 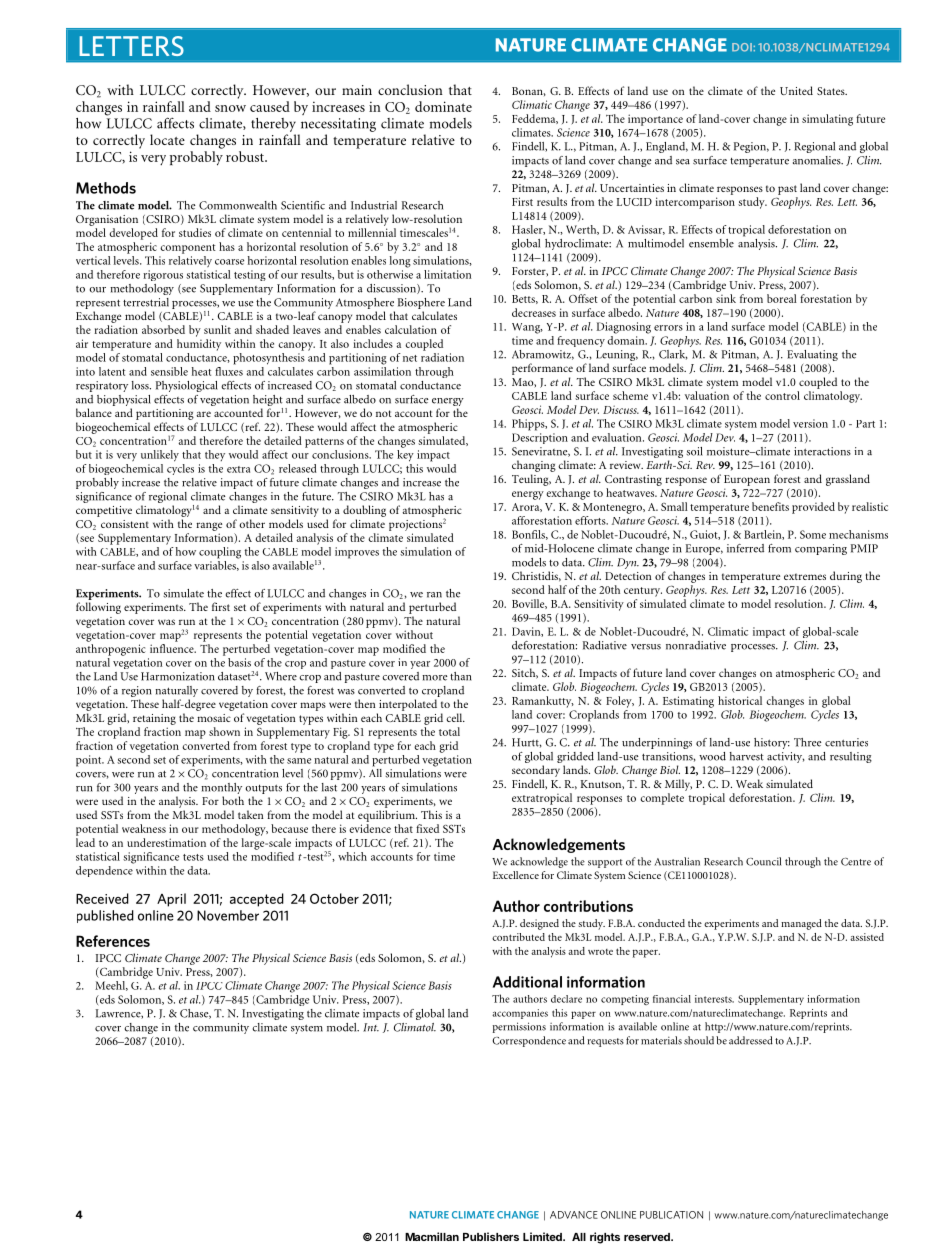 I want to click on PUBLICATION, so click(x=671, y=1215).
